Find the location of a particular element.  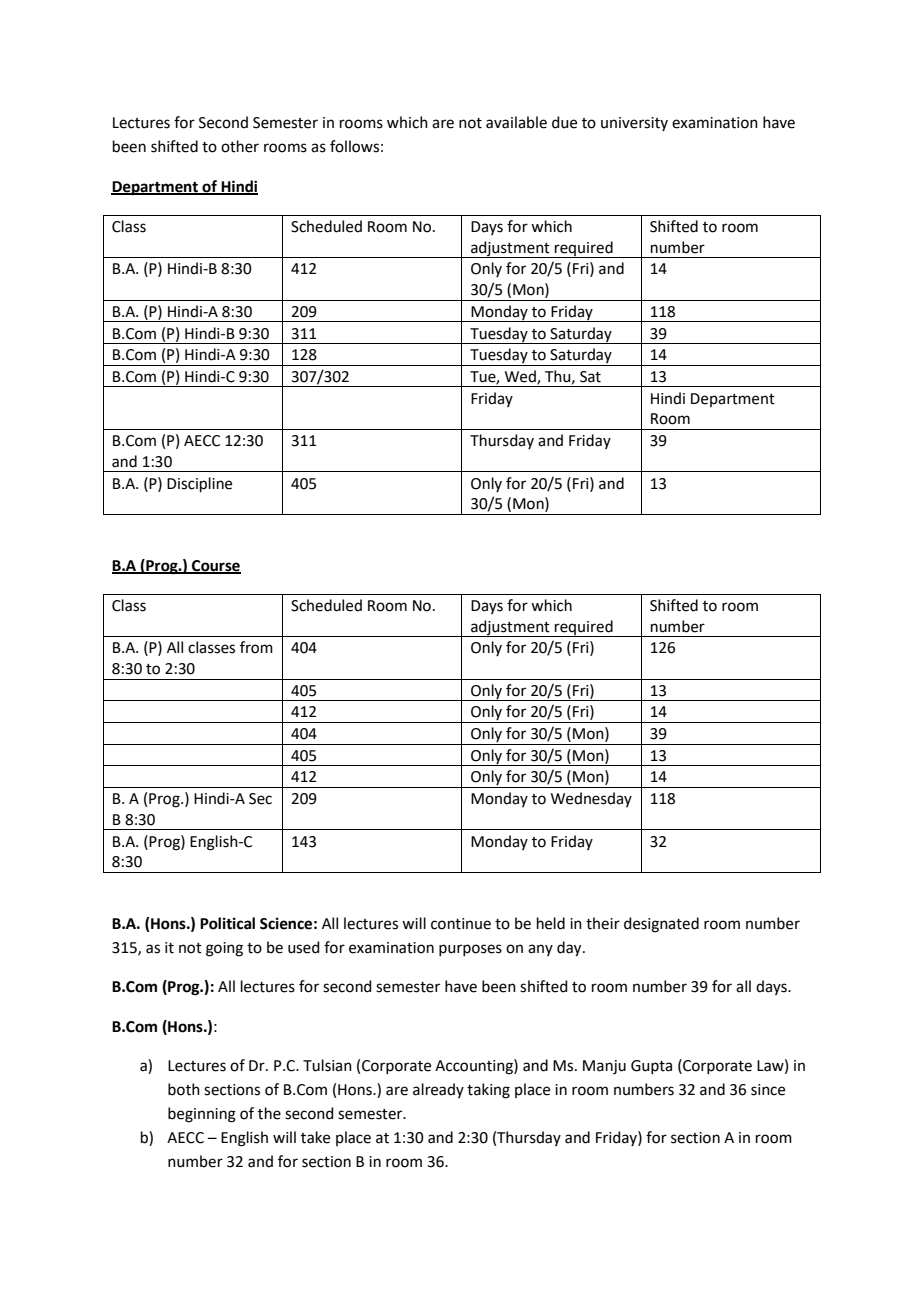

due is located at coordinates (564, 122).
